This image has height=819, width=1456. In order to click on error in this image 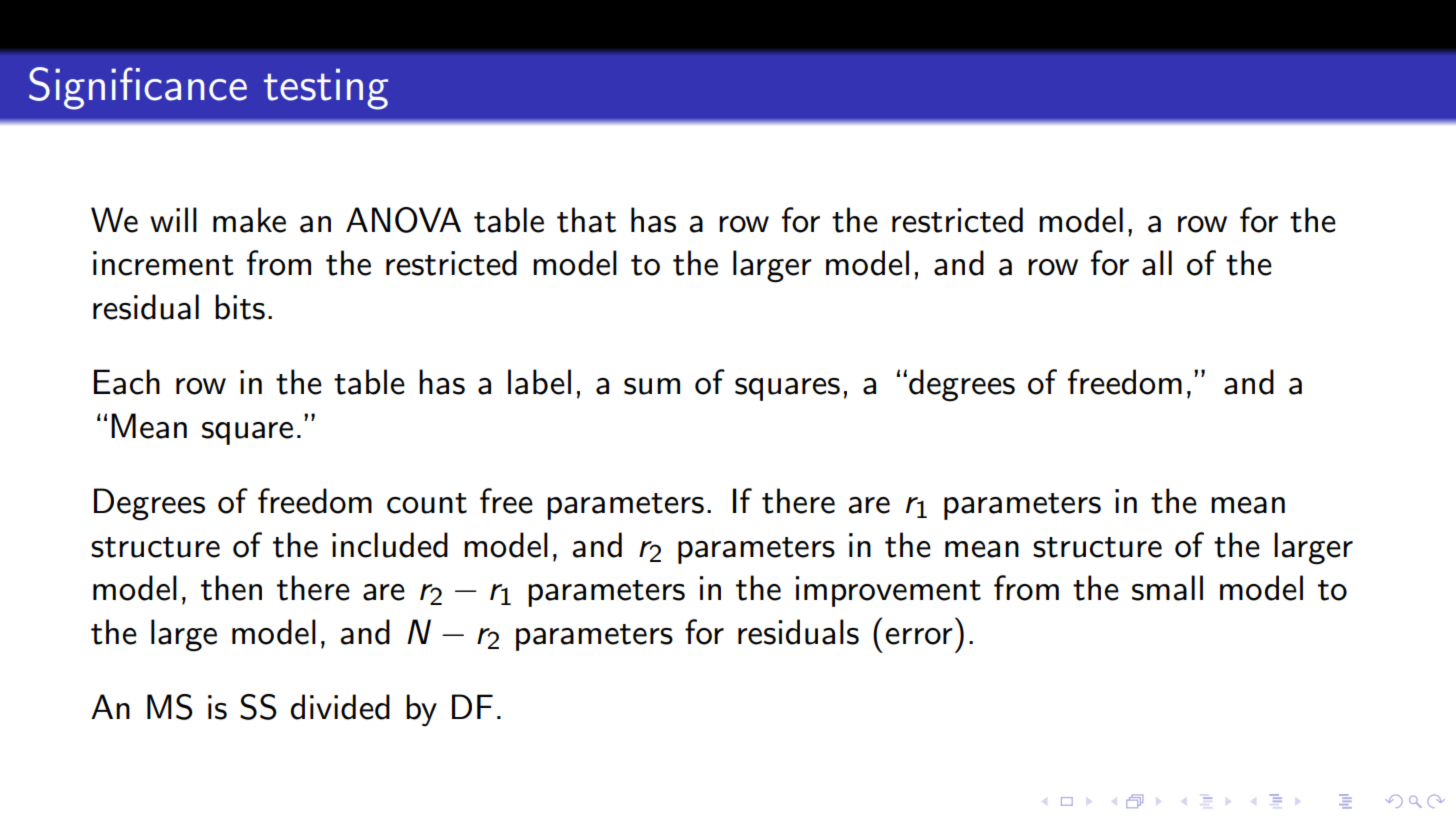, I will do `click(919, 636)`.
